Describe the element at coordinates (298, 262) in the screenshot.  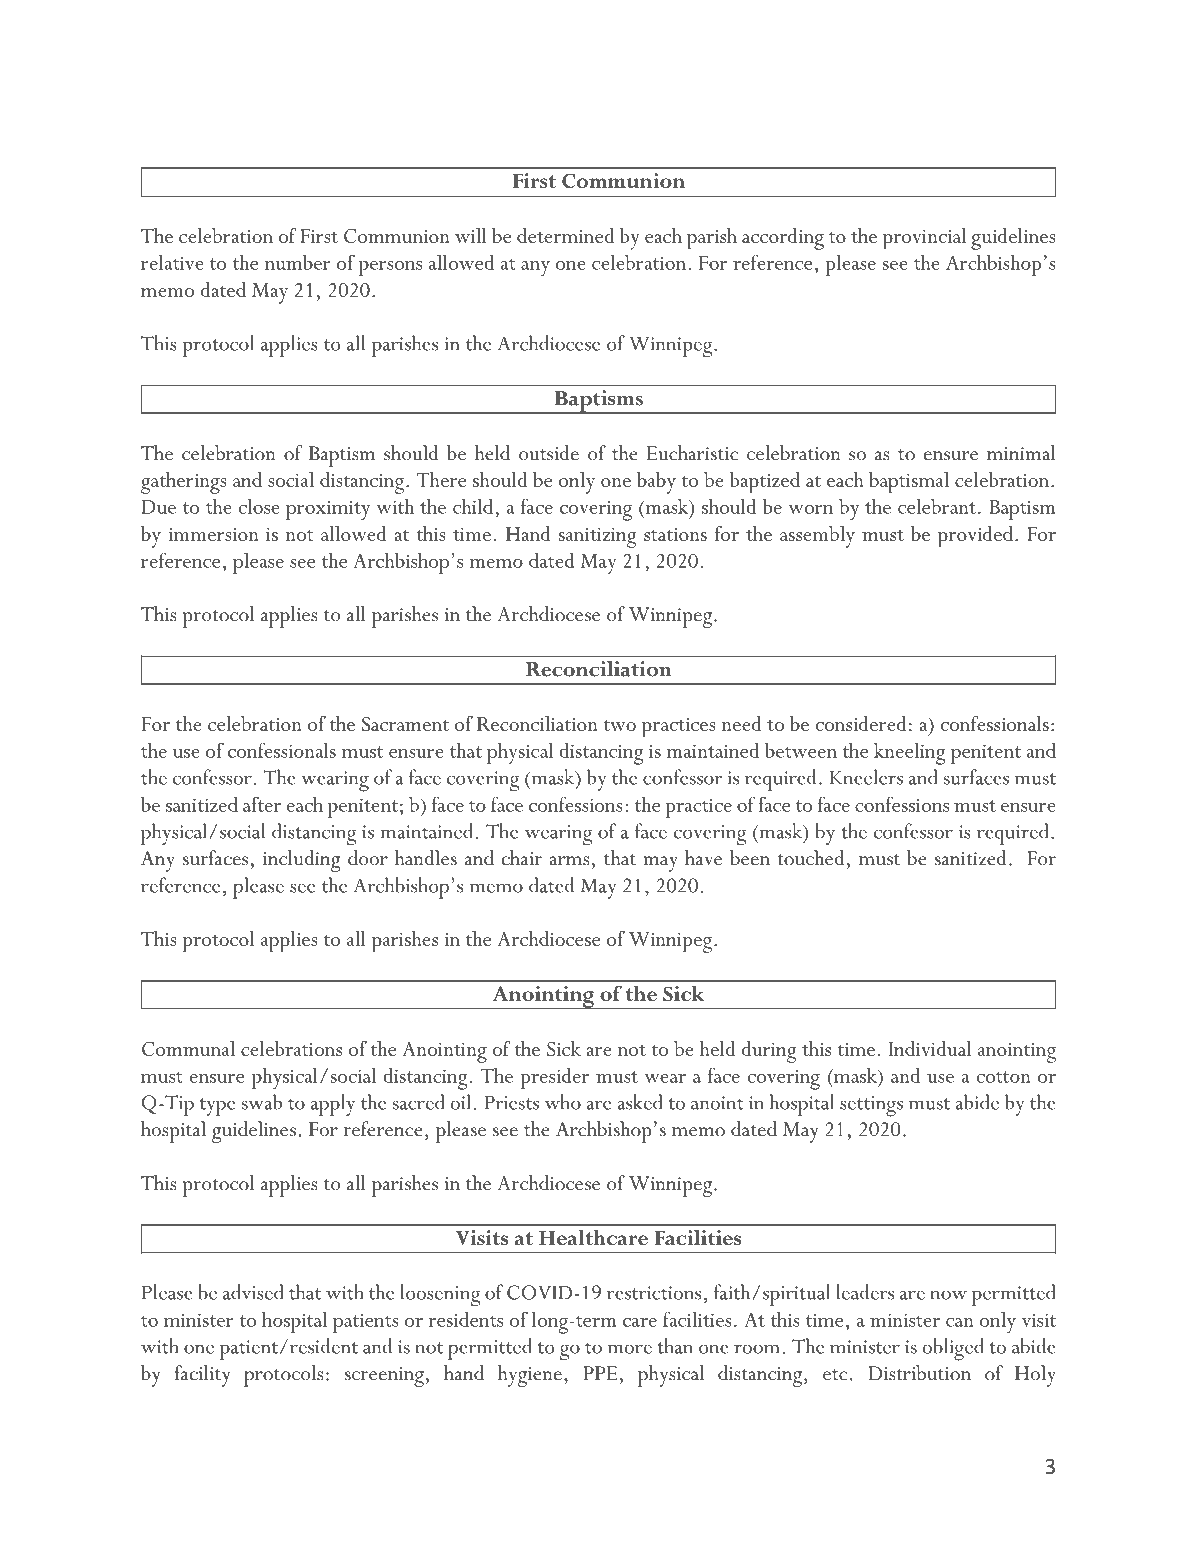
I see `number` at that location.
